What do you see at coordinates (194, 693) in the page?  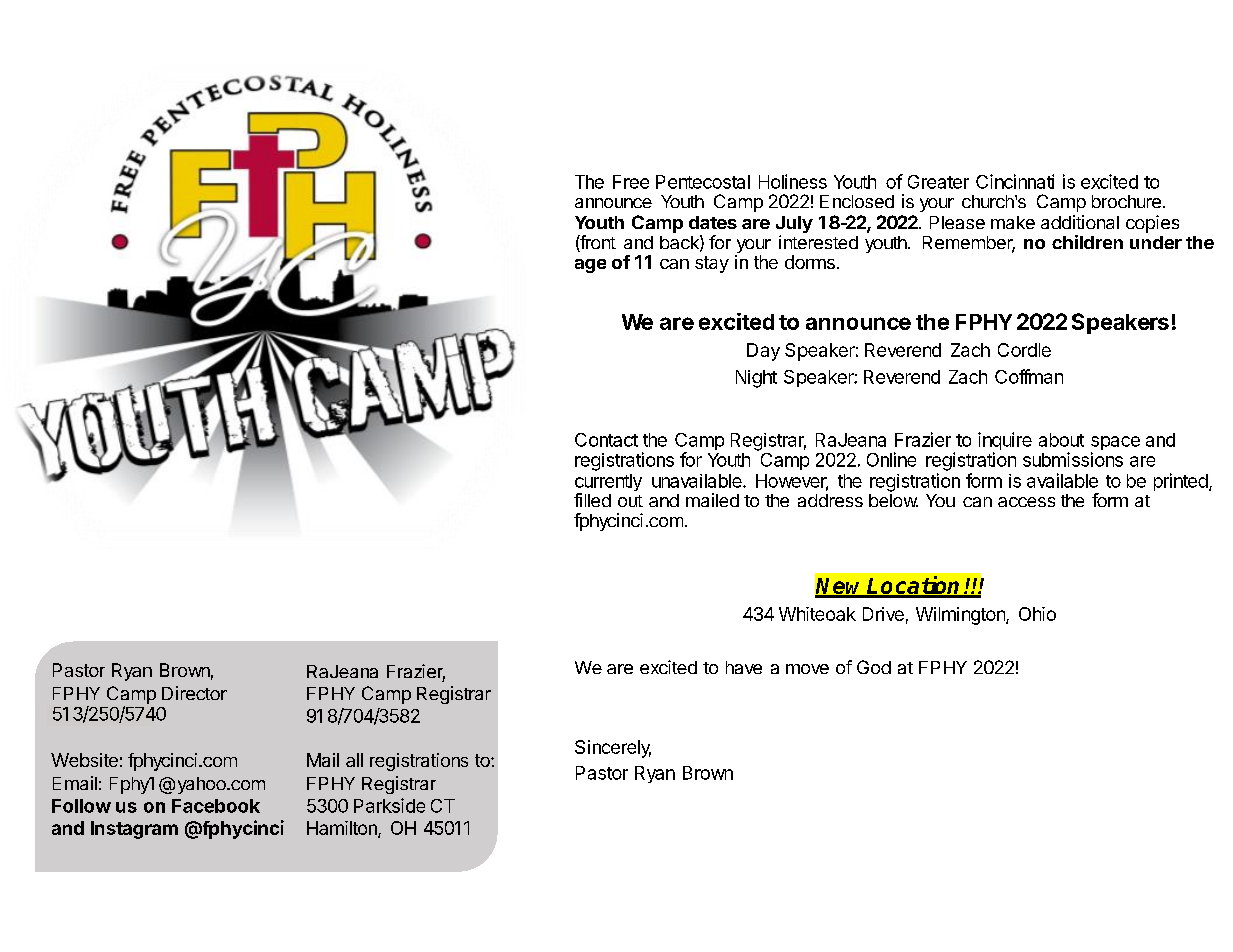 I see `Director` at bounding box center [194, 693].
